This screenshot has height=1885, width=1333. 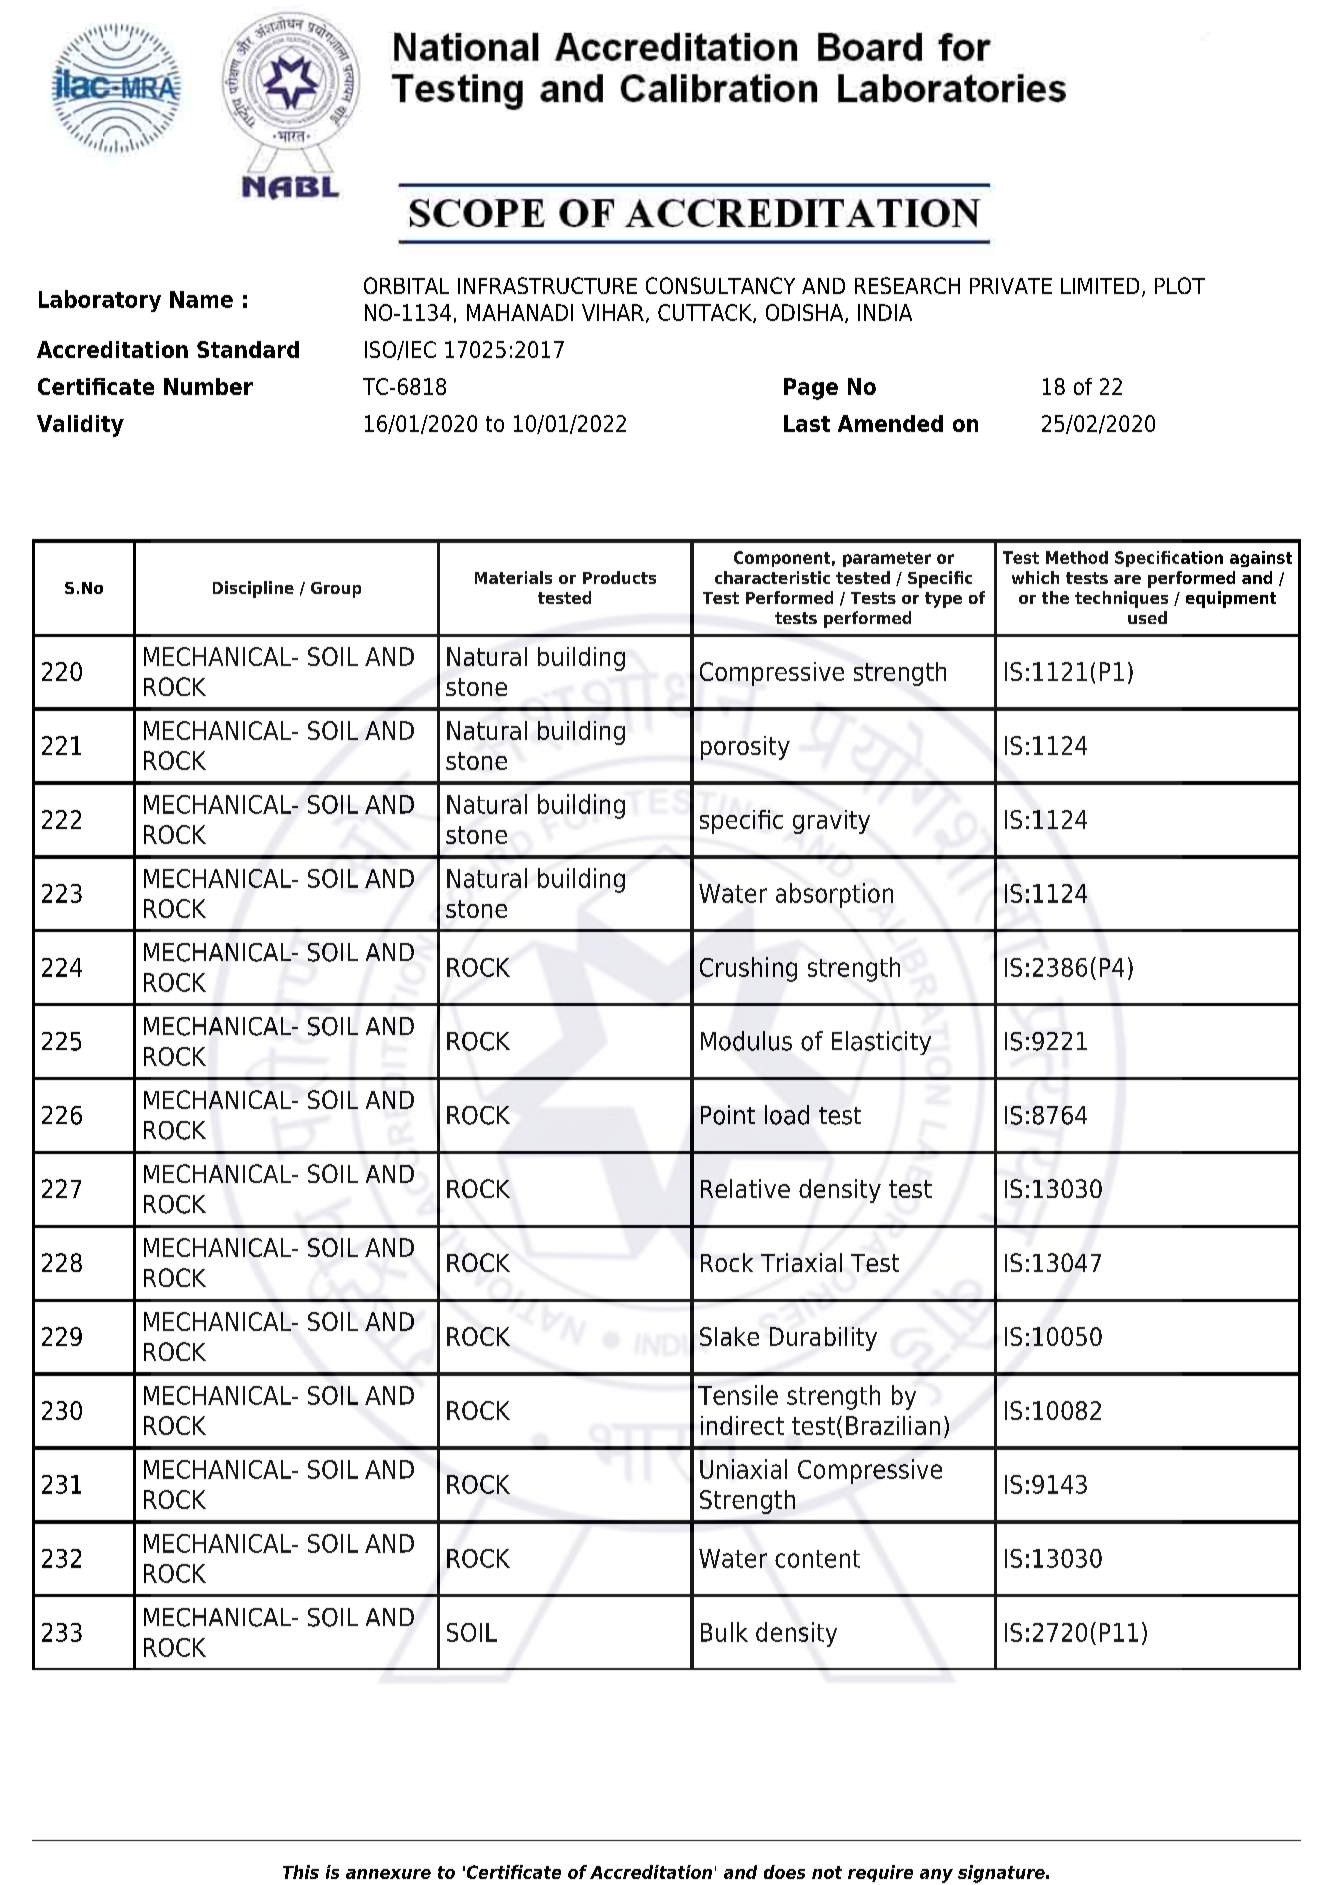 I want to click on Standard, so click(x=248, y=349).
